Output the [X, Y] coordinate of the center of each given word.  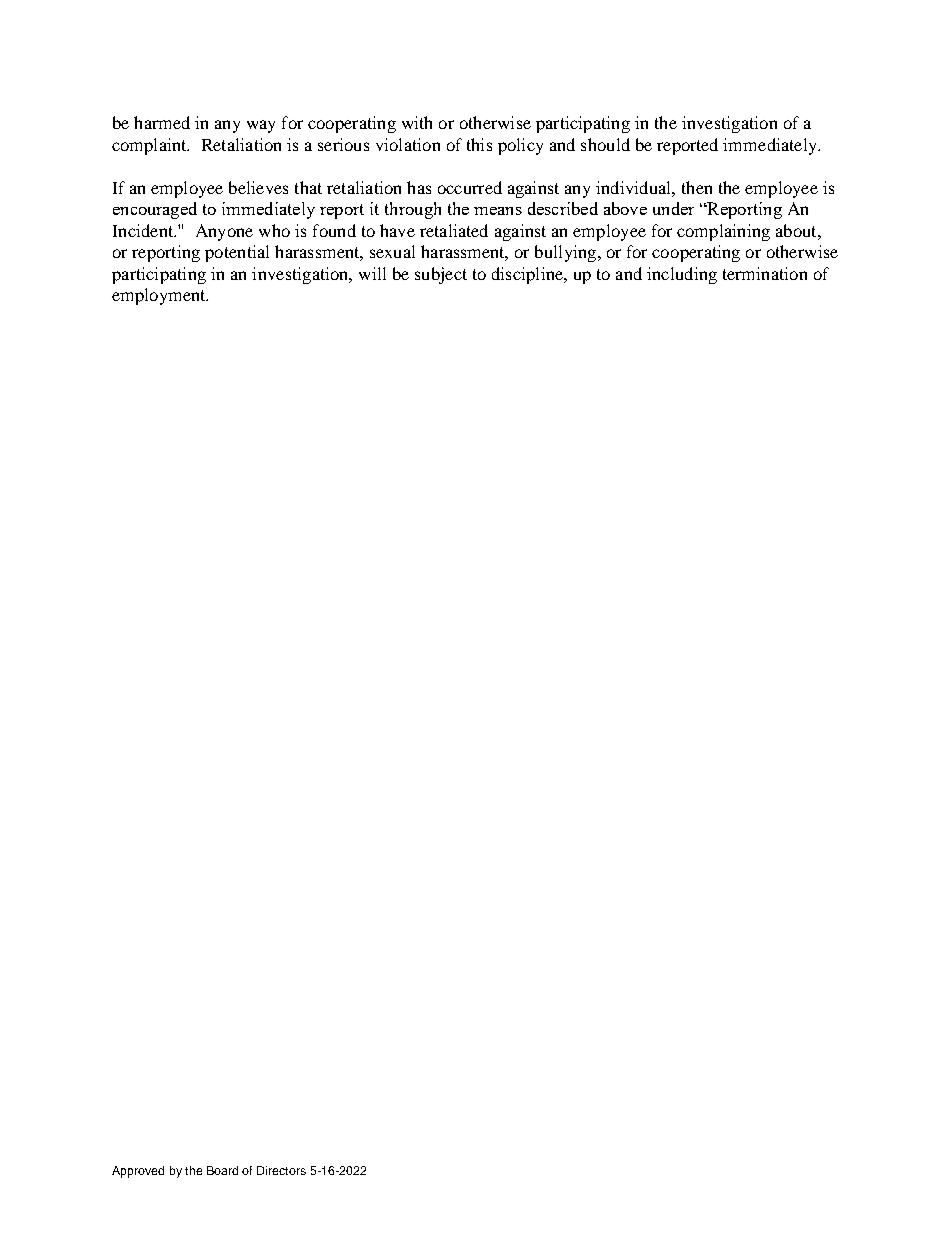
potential [237, 253]
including [682, 275]
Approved [138, 1172]
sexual [392, 251]
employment [160, 296]
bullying [567, 253]
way [261, 126]
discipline [529, 275]
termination [765, 273]
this [479, 144]
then [697, 187]
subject [441, 275]
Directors [281, 1170]
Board [222, 1170]
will [372, 273]
